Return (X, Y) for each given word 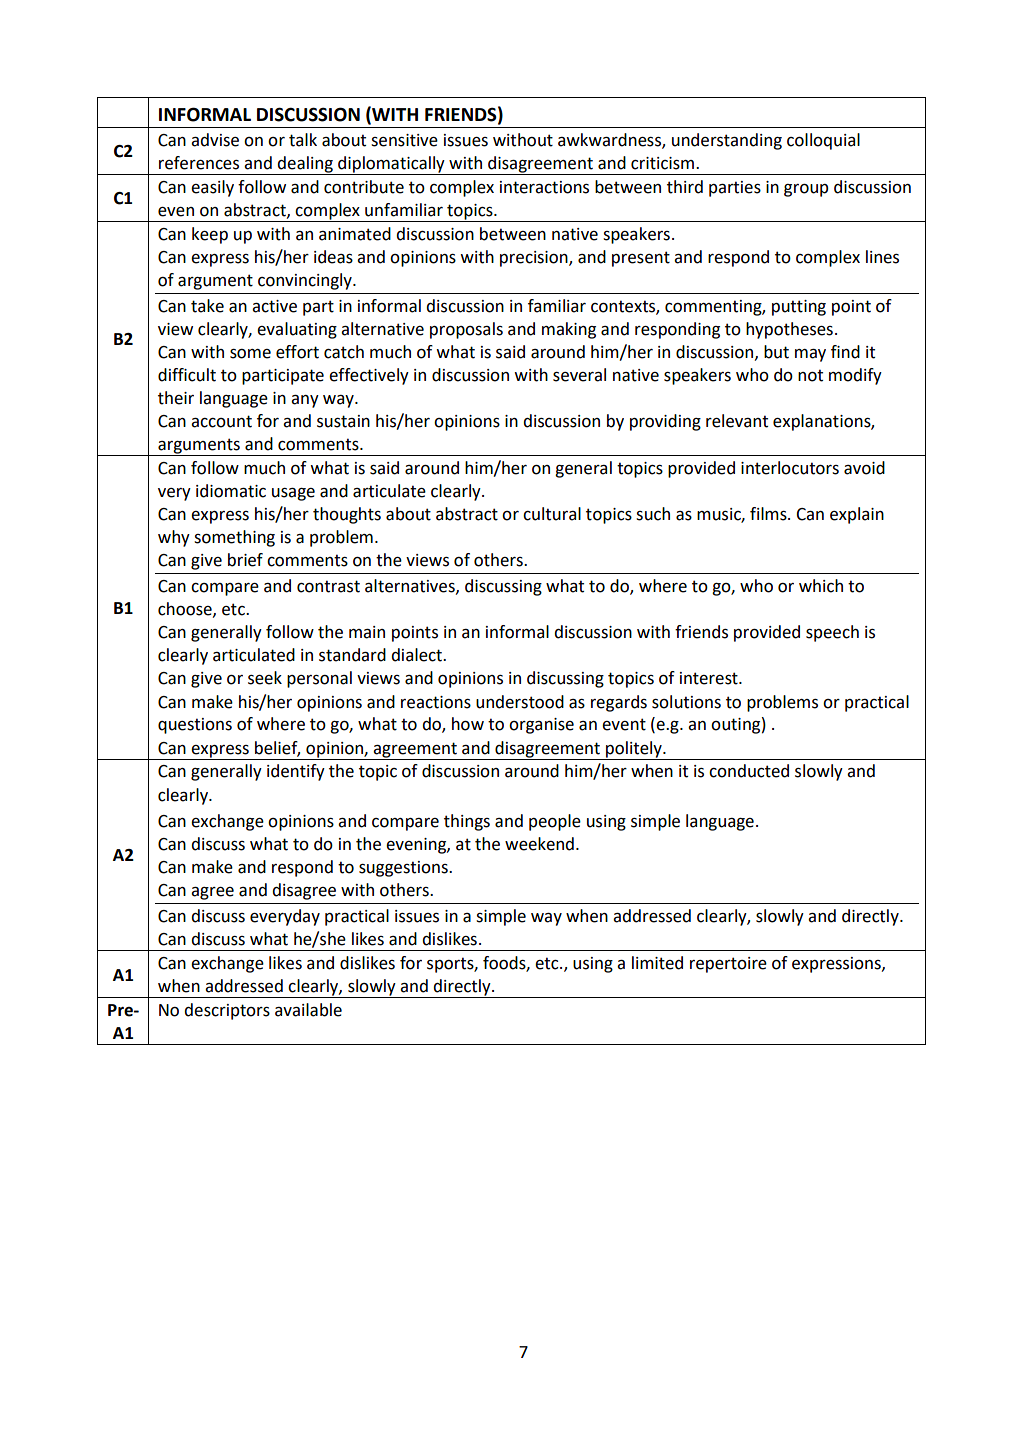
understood (520, 702)
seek (265, 678)
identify (296, 772)
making (569, 330)
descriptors (227, 1011)
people (555, 822)
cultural (552, 514)
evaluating (297, 330)
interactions (544, 187)
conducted (749, 771)
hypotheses (789, 330)
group (806, 190)
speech (832, 633)
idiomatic (231, 491)
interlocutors (790, 468)
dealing (305, 165)
